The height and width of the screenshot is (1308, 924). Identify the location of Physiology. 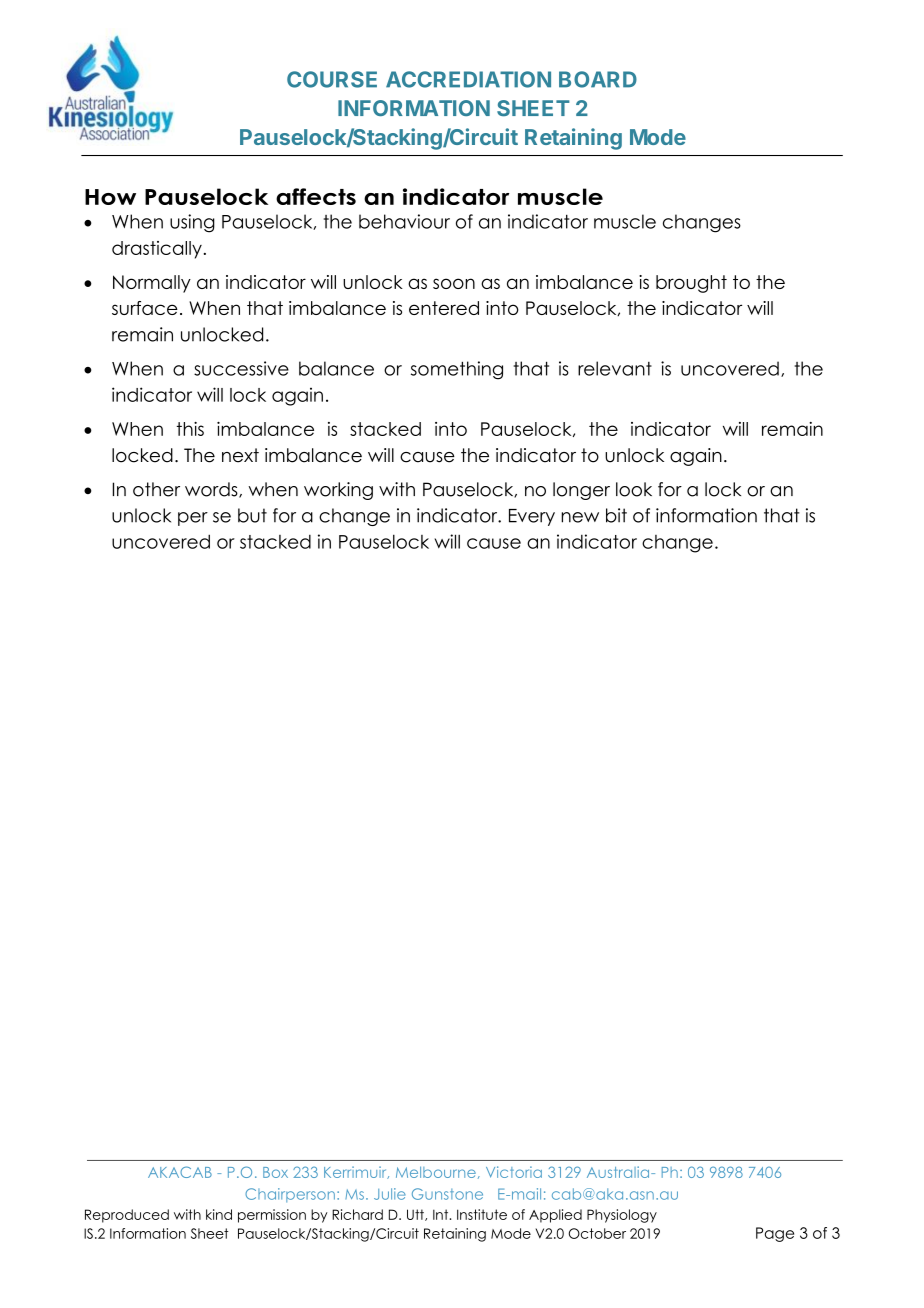
(622, 1216).
